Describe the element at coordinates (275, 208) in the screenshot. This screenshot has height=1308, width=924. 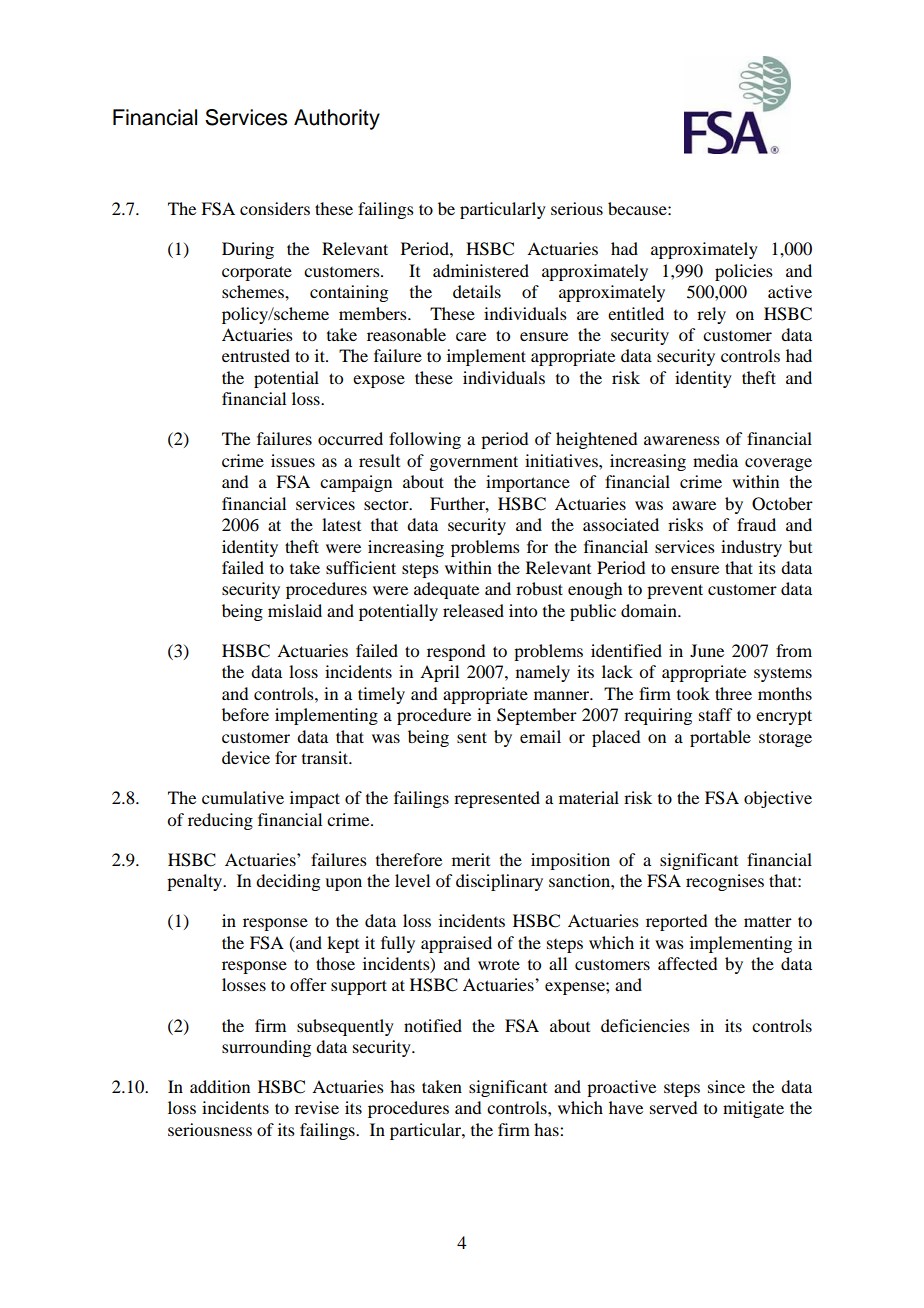
I see `considers` at that location.
